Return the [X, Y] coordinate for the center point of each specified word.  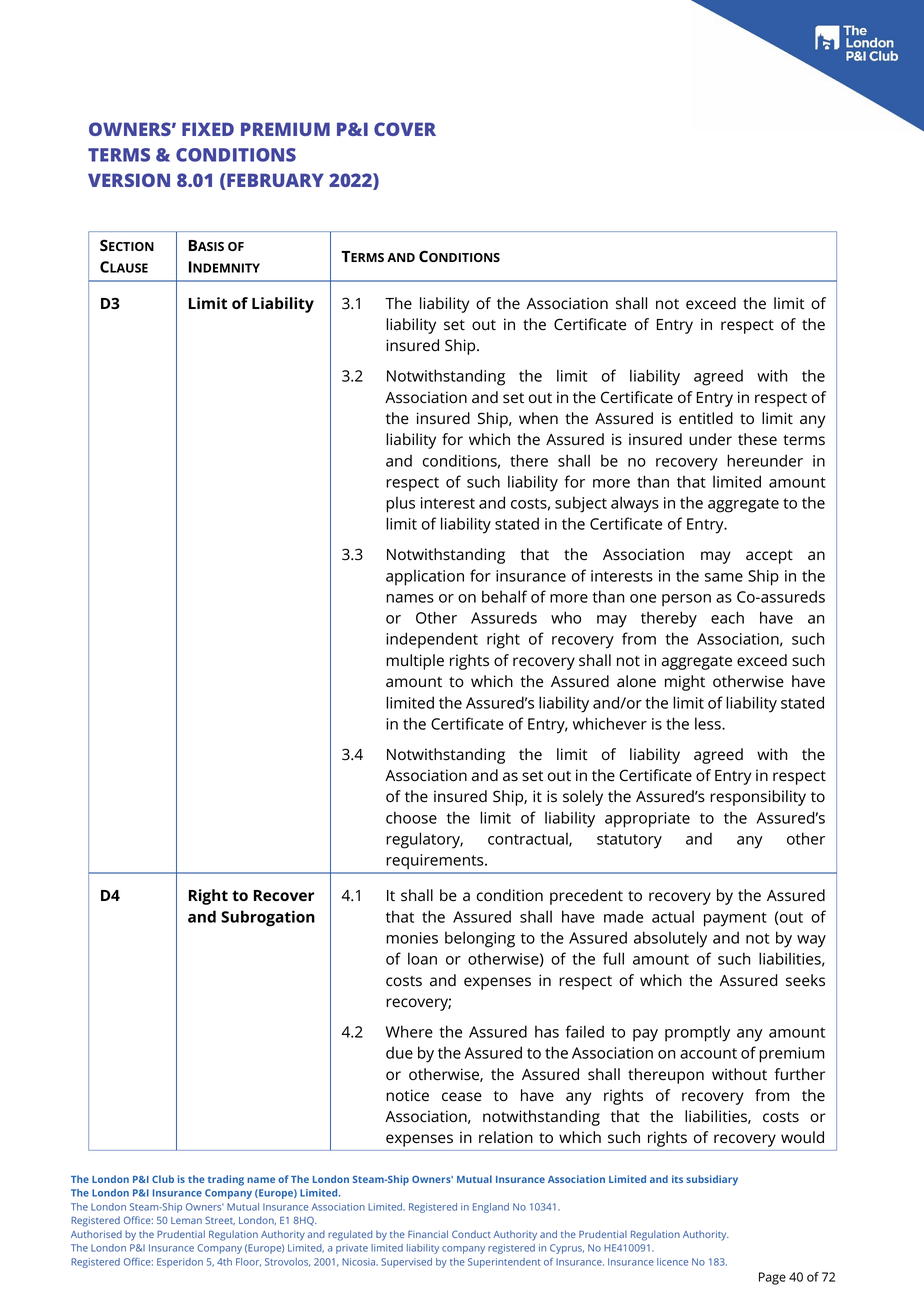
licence [672, 1262]
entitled [706, 418]
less [709, 723]
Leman [186, 1220]
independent [432, 640]
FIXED [208, 129]
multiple [415, 662]
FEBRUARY [274, 181]
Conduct [471, 1234]
